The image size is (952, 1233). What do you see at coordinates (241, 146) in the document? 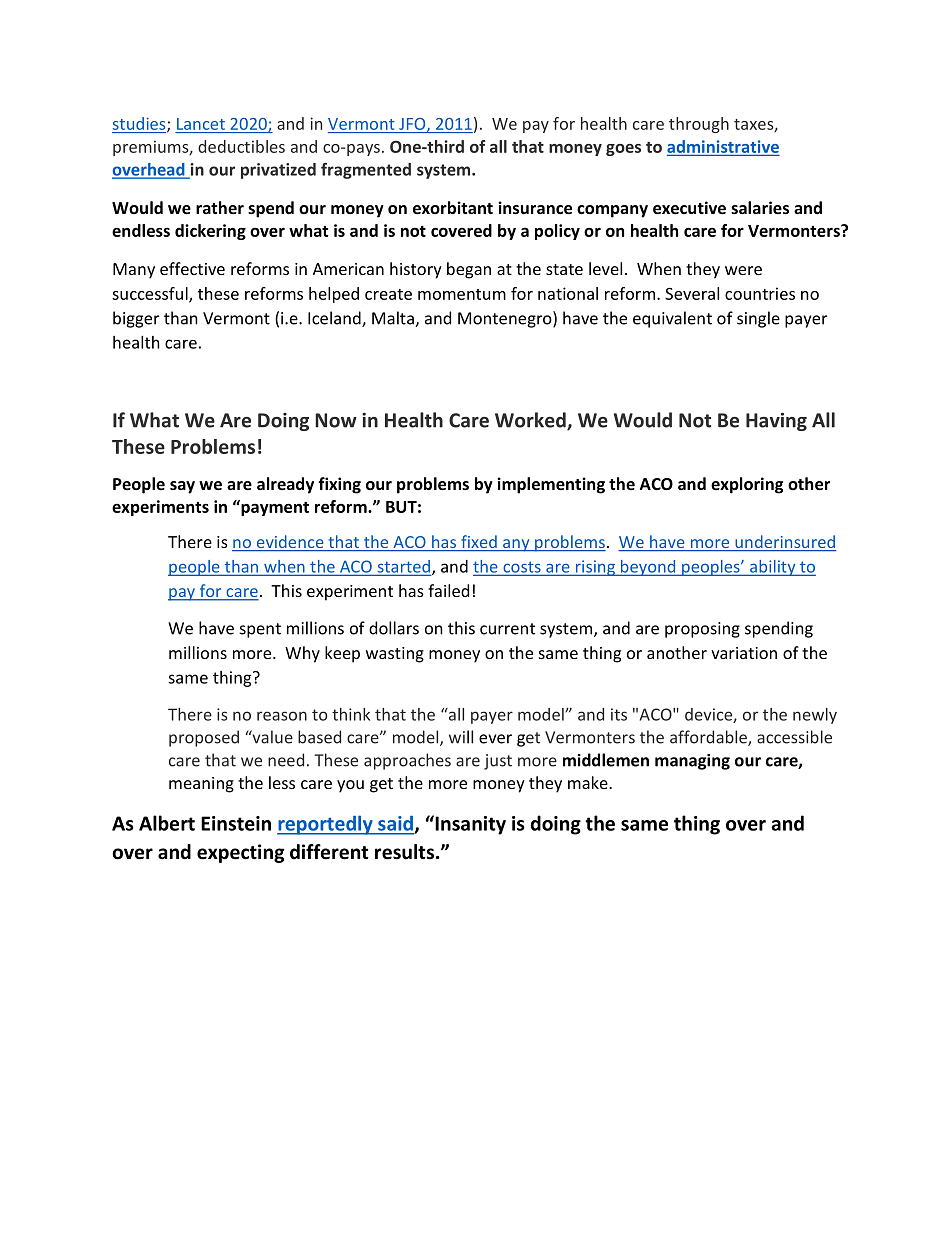
I see `deductibles` at bounding box center [241, 146].
